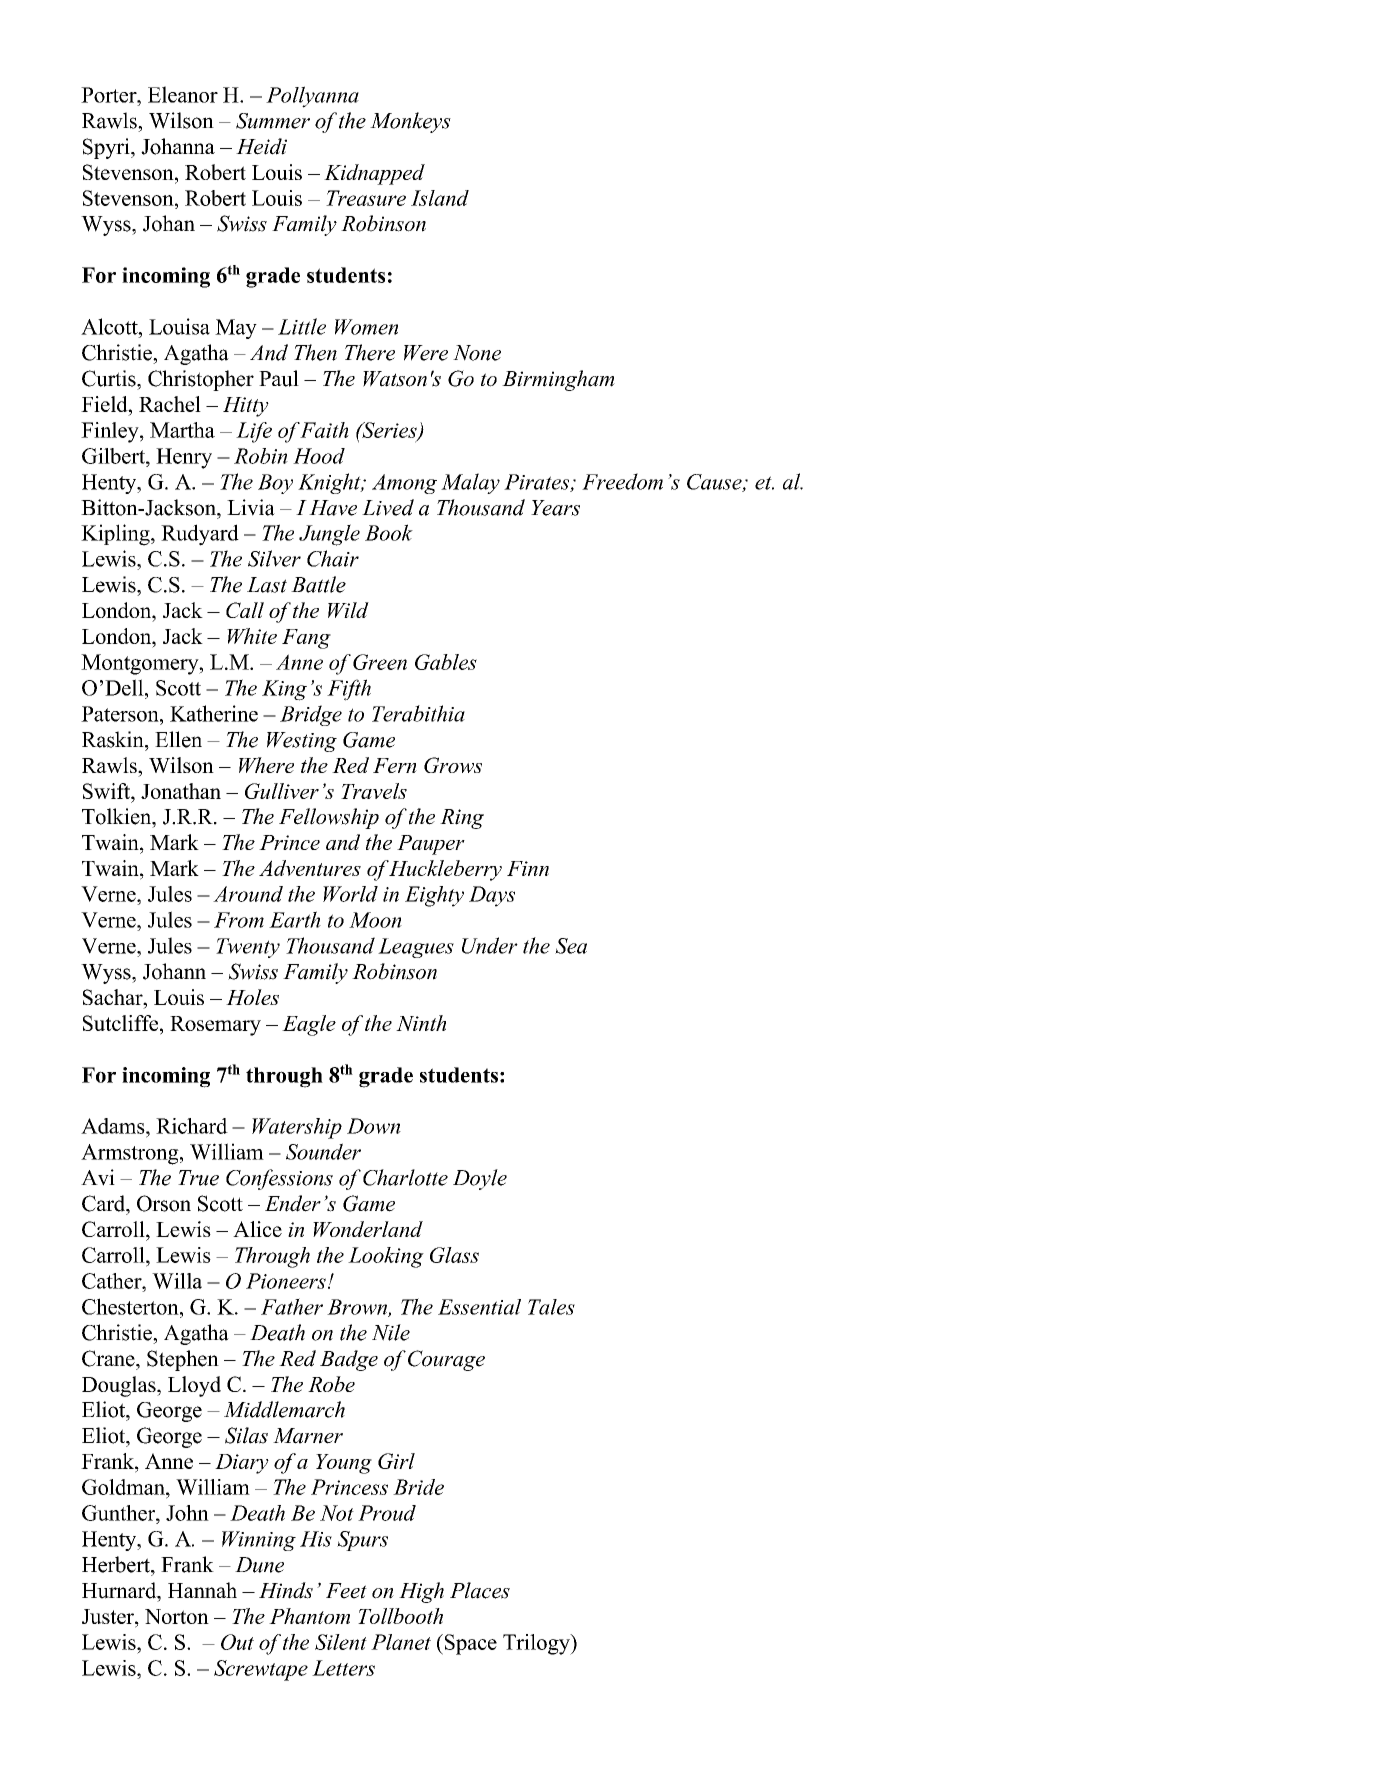  I want to click on Island, so click(440, 198).
